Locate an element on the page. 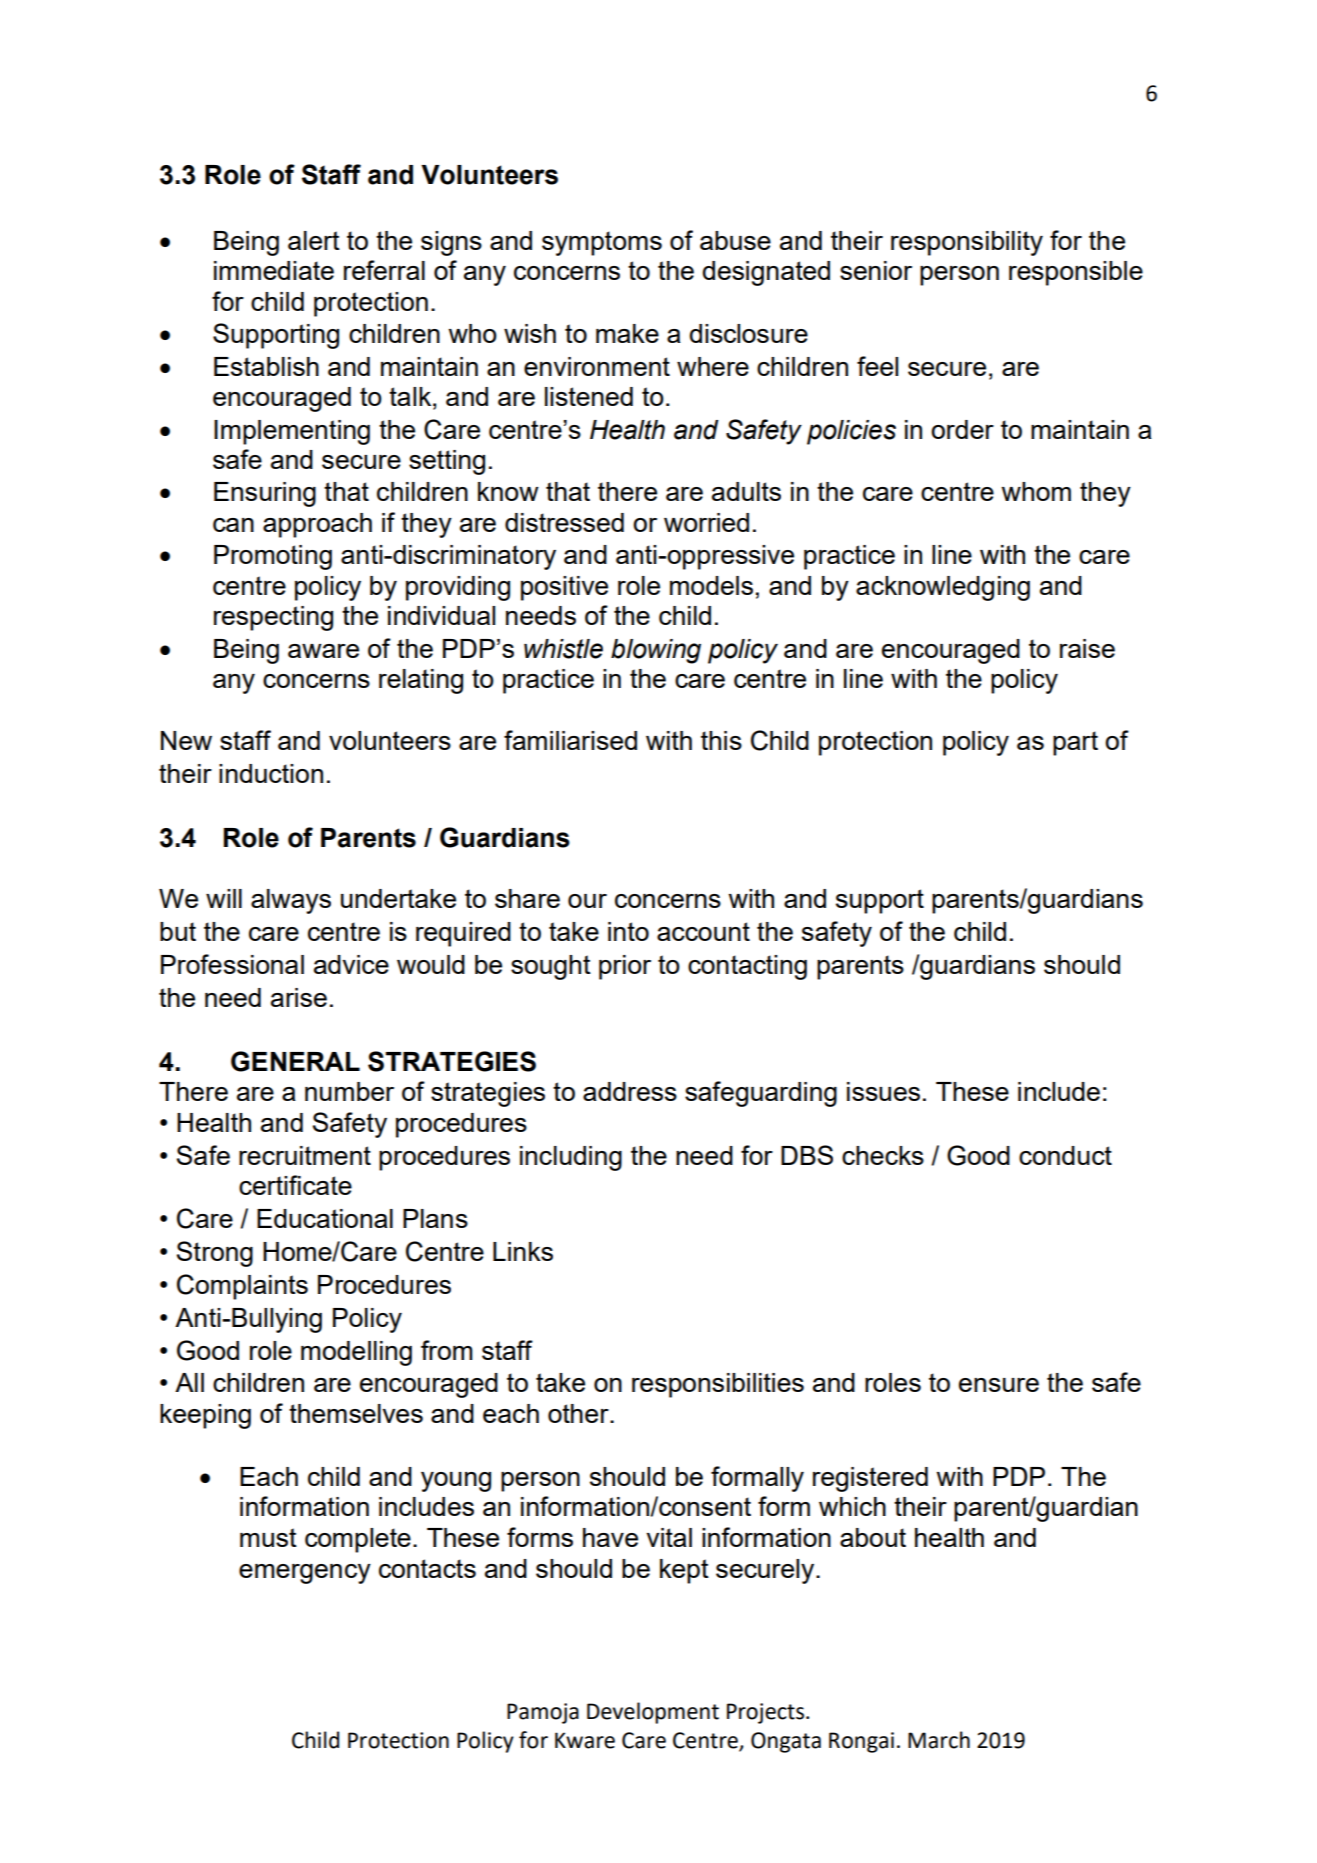  make is located at coordinates (627, 333).
